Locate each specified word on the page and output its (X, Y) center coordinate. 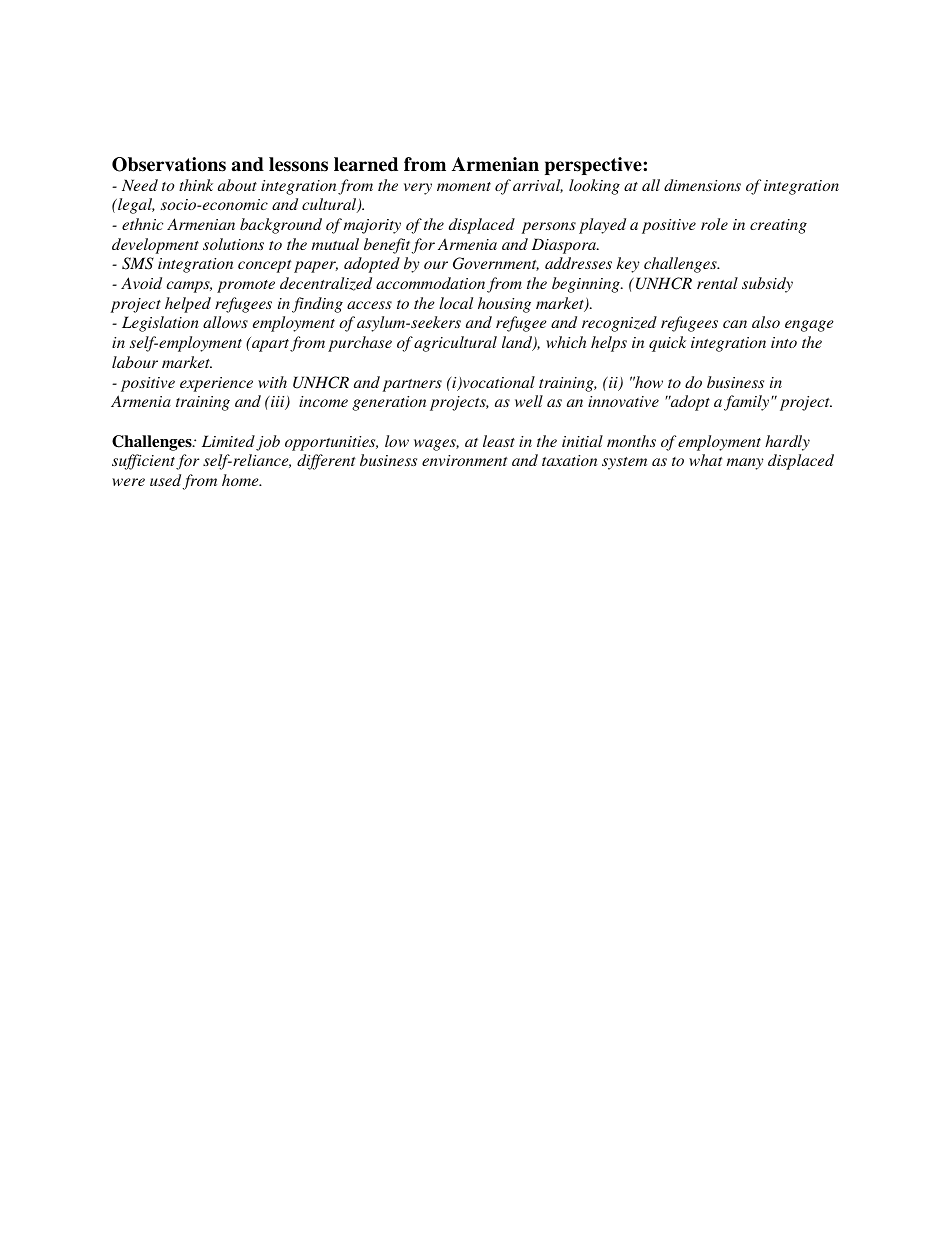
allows (225, 322)
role (714, 224)
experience (216, 384)
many (745, 464)
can (735, 324)
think (196, 185)
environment (465, 460)
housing (504, 305)
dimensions (702, 185)
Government (496, 264)
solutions (233, 244)
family (746, 403)
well (529, 401)
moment (464, 186)
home (241, 480)
